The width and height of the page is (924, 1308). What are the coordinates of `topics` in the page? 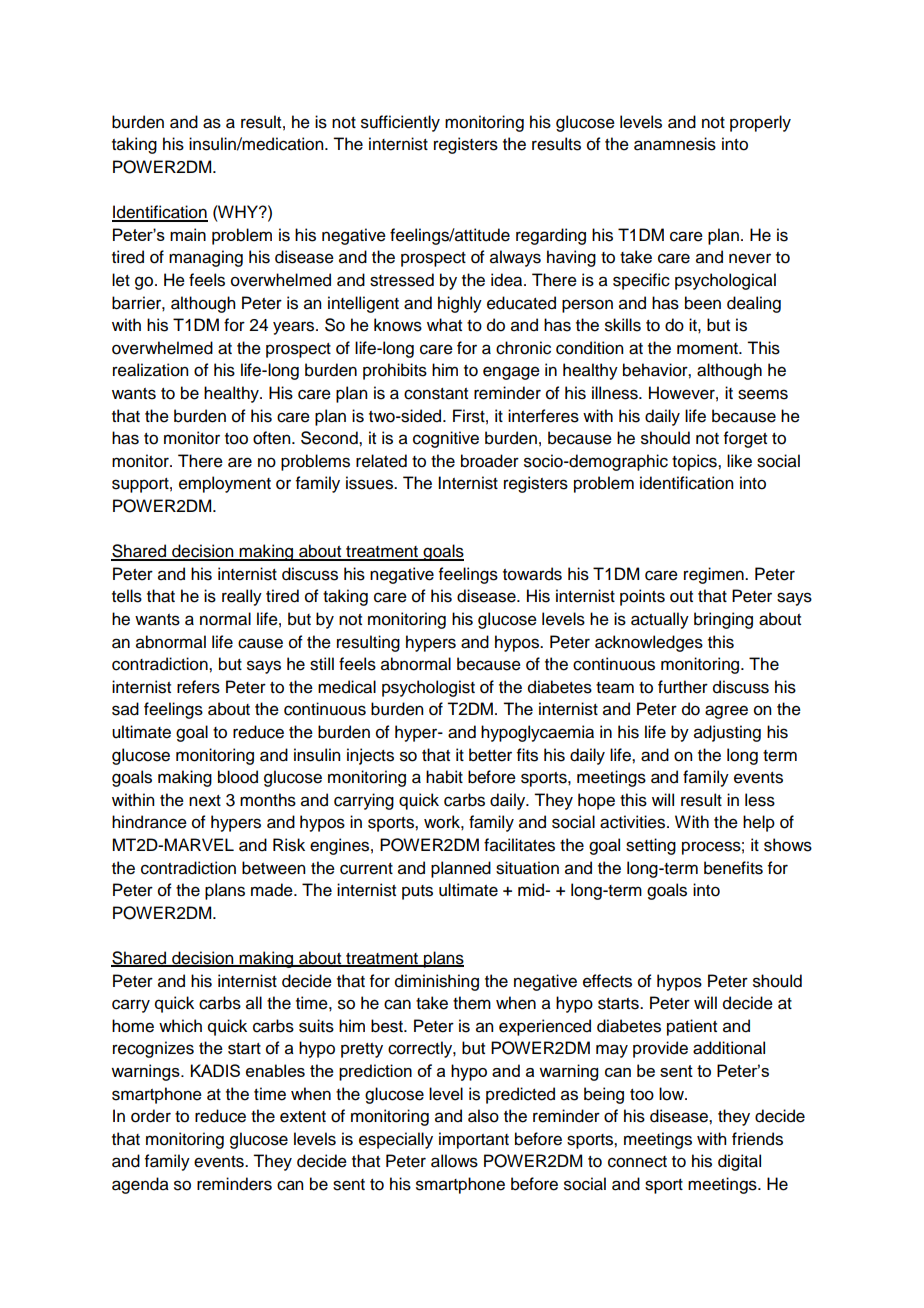 It's located at (695, 462).
